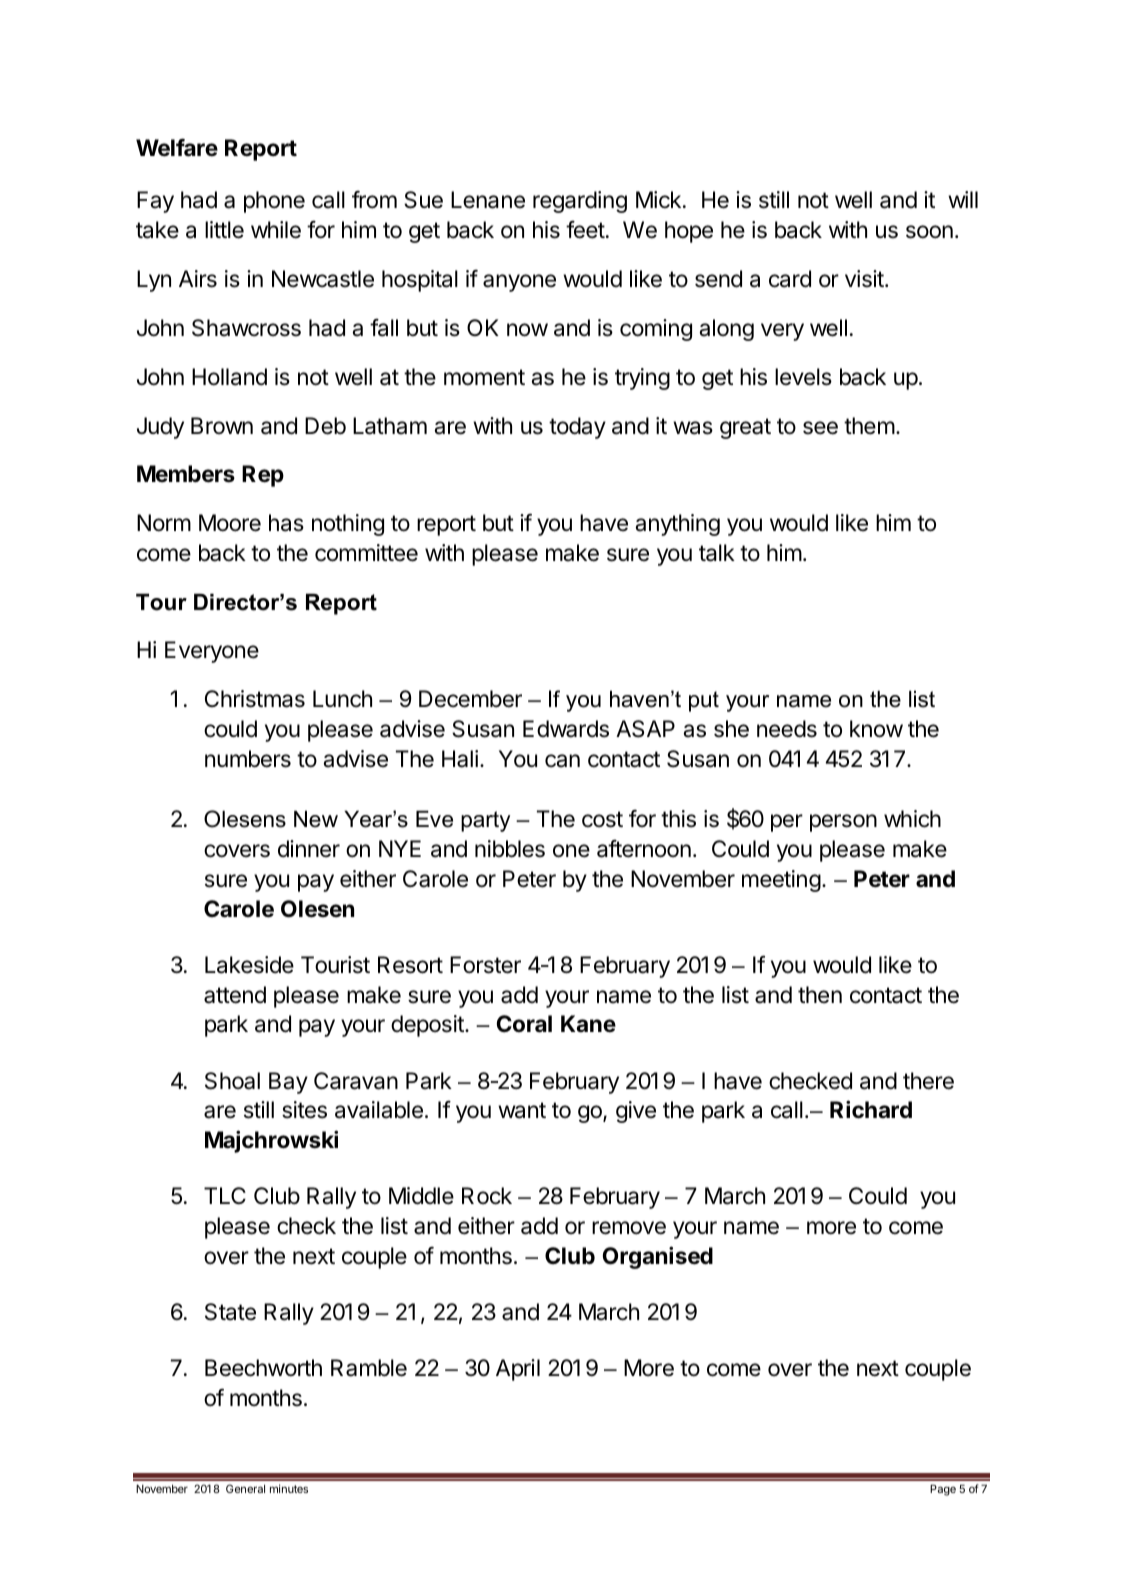 The image size is (1123, 1587). What do you see at coordinates (274, 202) in the document?
I see `phone` at bounding box center [274, 202].
